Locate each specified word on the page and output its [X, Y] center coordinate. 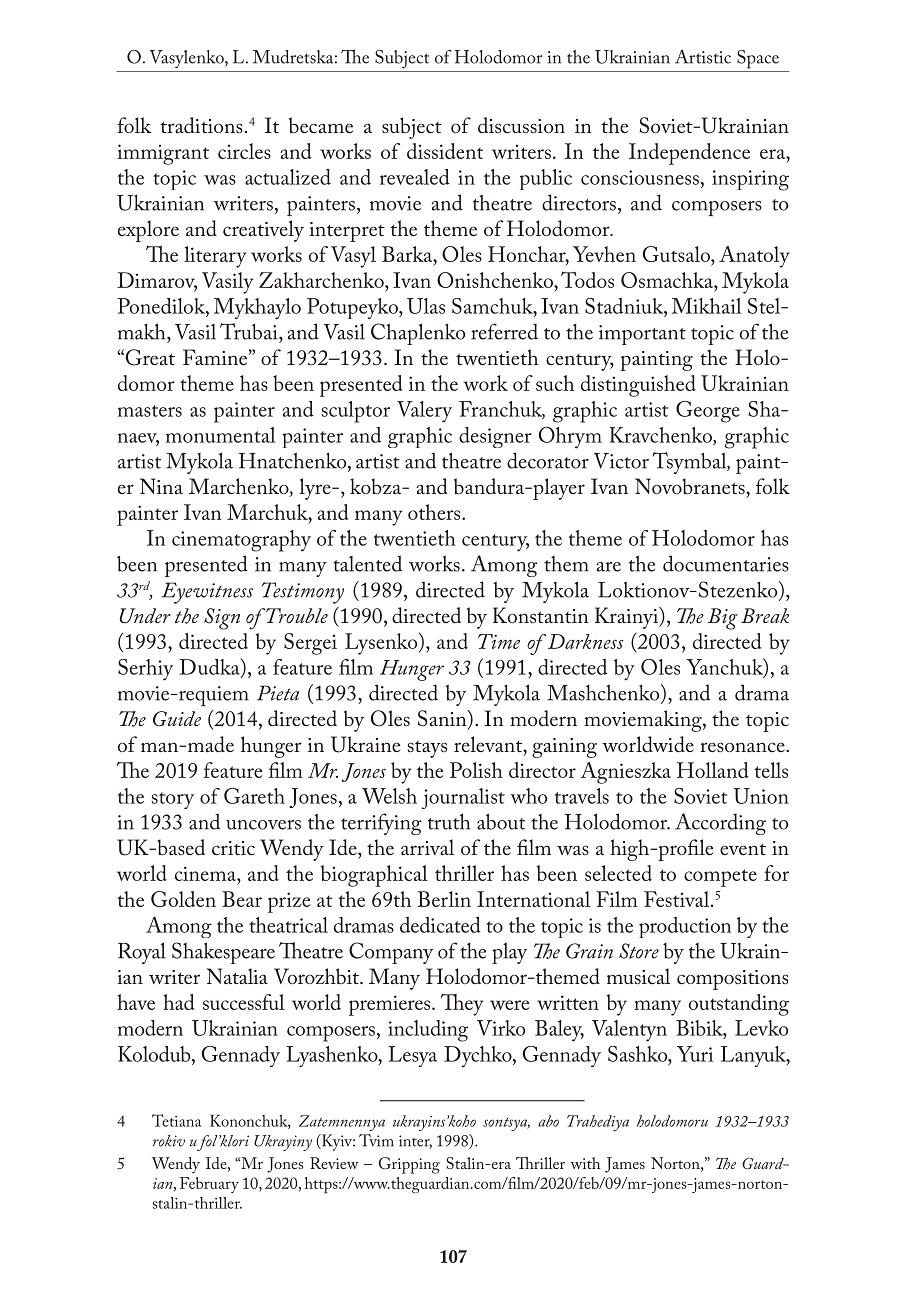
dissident [445, 151]
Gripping [409, 1165]
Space [758, 59]
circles [244, 151]
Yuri [695, 1054]
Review [334, 1163]
